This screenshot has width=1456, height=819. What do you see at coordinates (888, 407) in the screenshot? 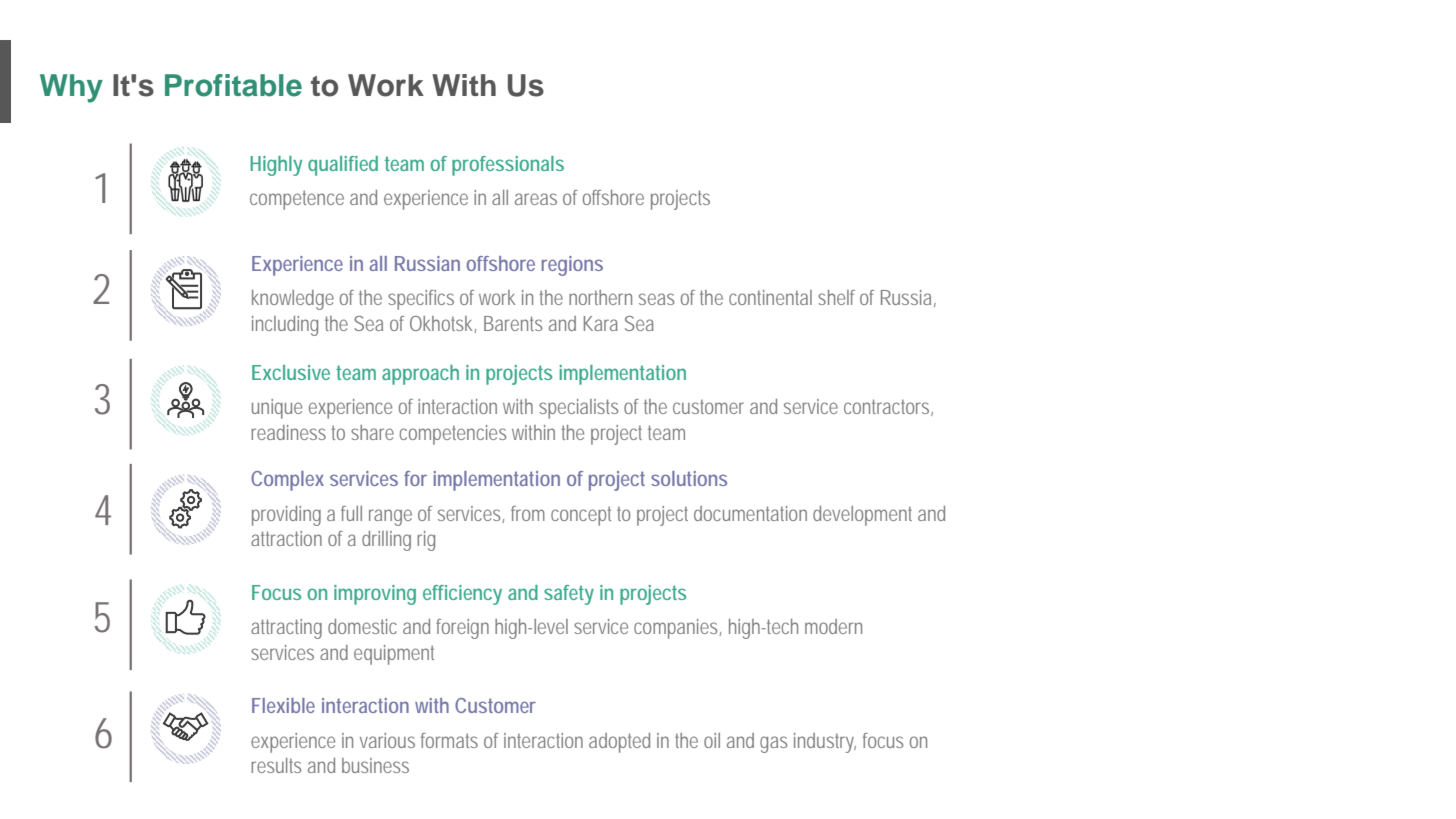
I see `contractors` at bounding box center [888, 407].
